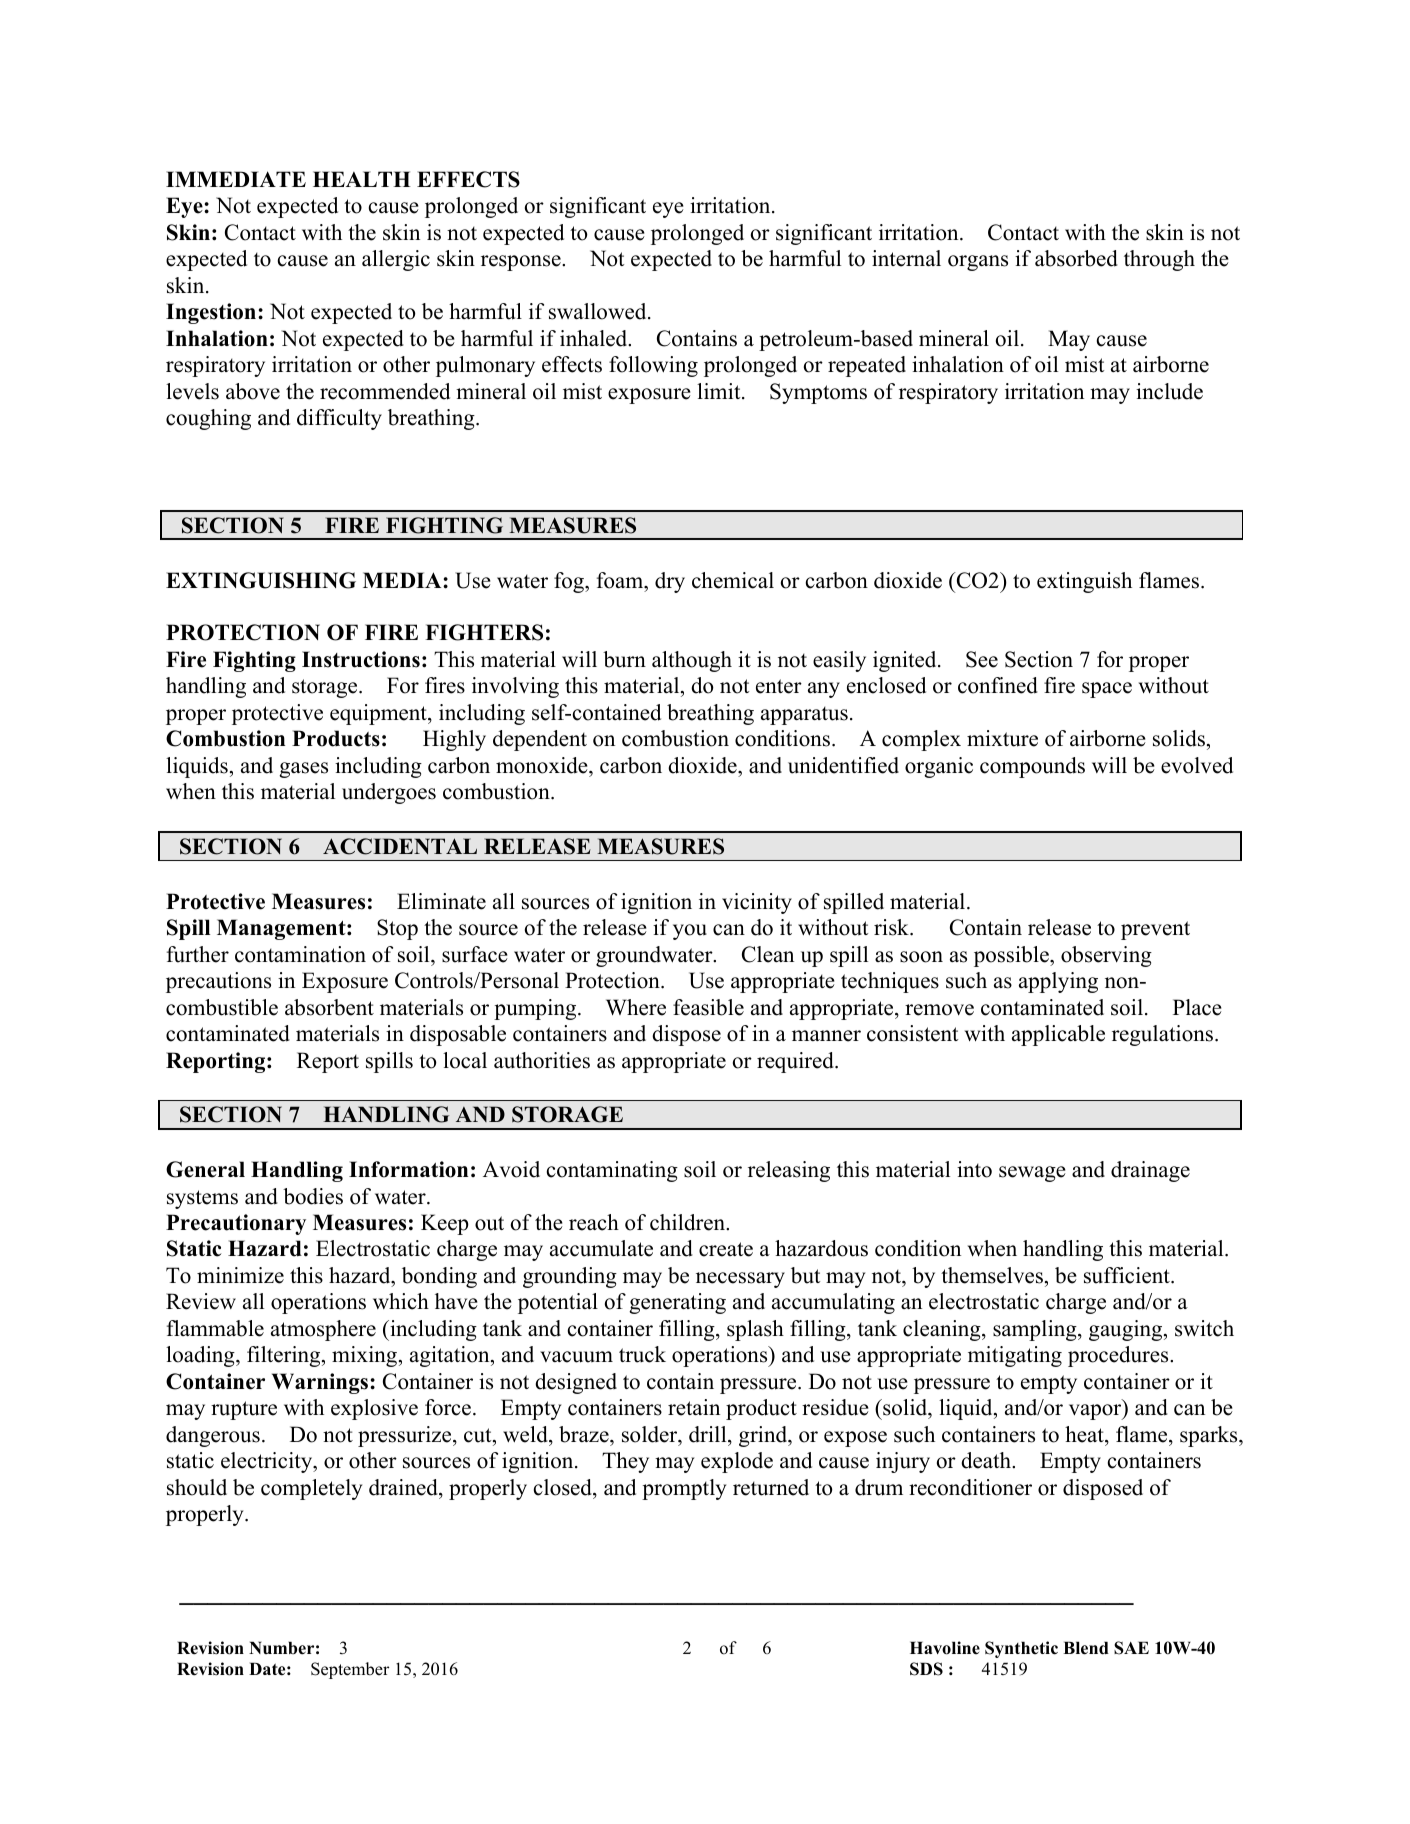 Image resolution: width=1410 pixels, height=1824 pixels. I want to click on September, so click(350, 1670).
